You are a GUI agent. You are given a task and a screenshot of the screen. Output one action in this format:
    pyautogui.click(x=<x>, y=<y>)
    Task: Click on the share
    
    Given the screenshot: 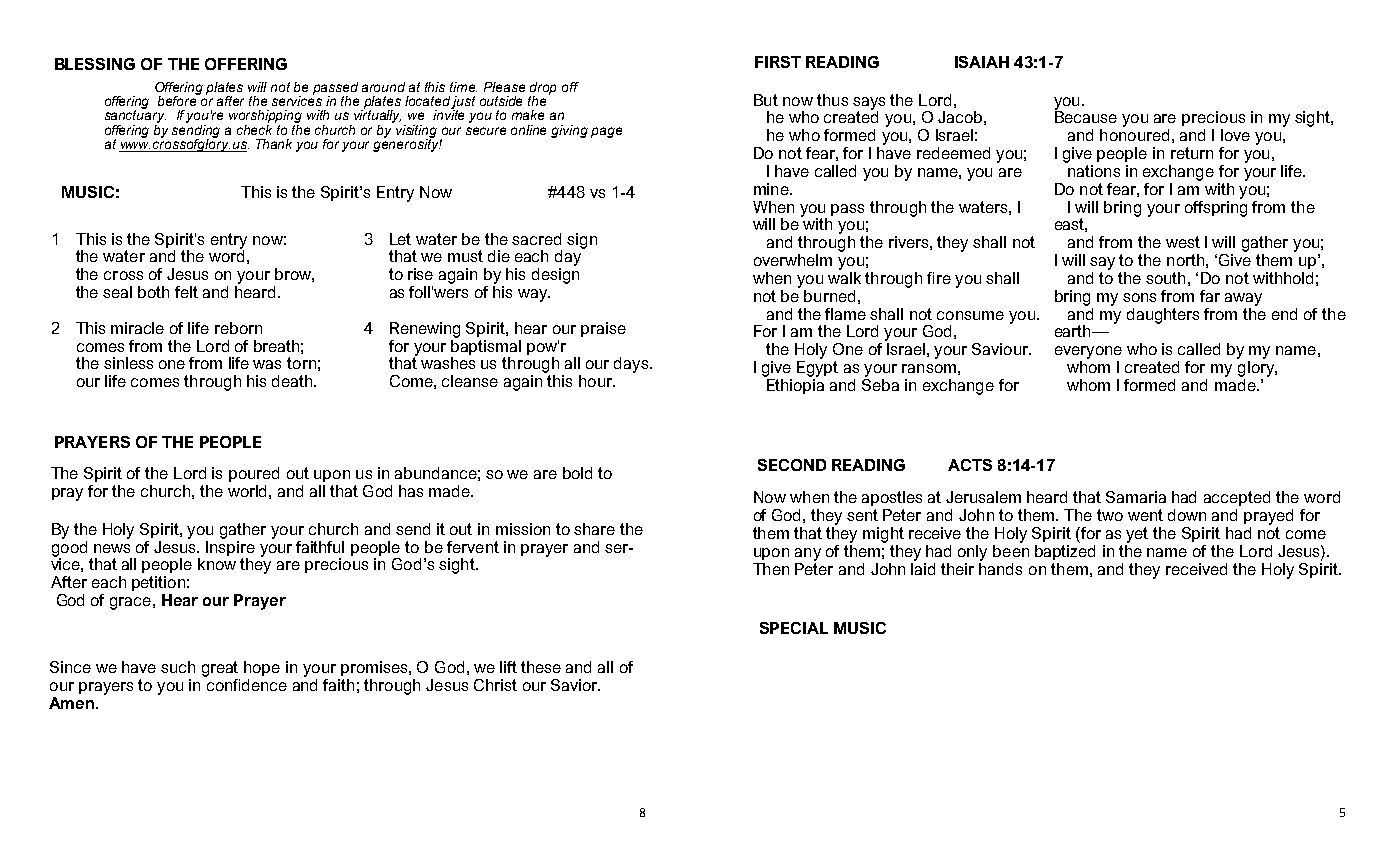 What is the action you would take?
    pyautogui.click(x=594, y=529)
